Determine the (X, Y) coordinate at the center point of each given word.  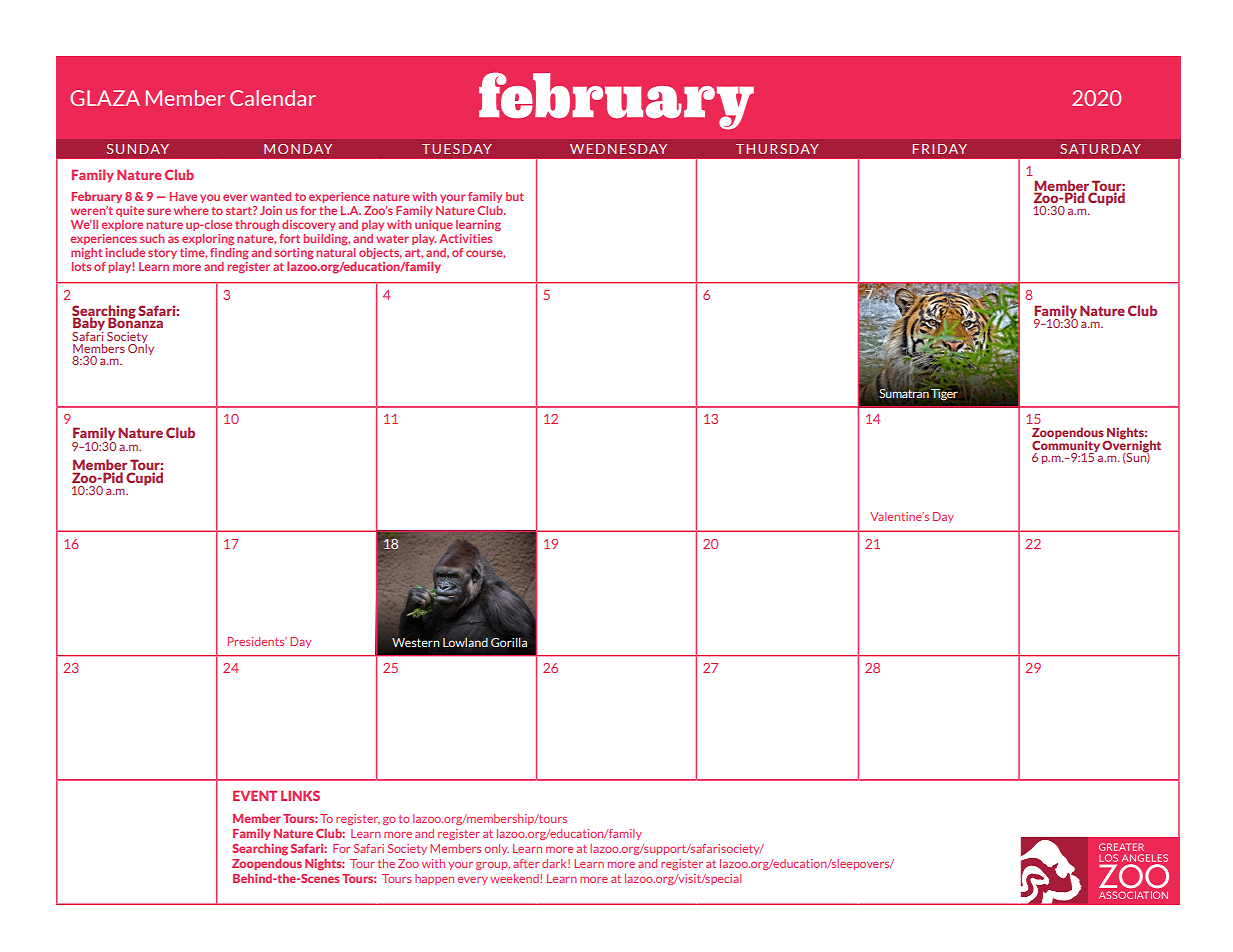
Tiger (944, 395)
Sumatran (904, 393)
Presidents (257, 641)
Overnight (1131, 446)
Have (183, 196)
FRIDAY (940, 149)
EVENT (255, 796)
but (515, 196)
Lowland (465, 642)
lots (81, 266)
